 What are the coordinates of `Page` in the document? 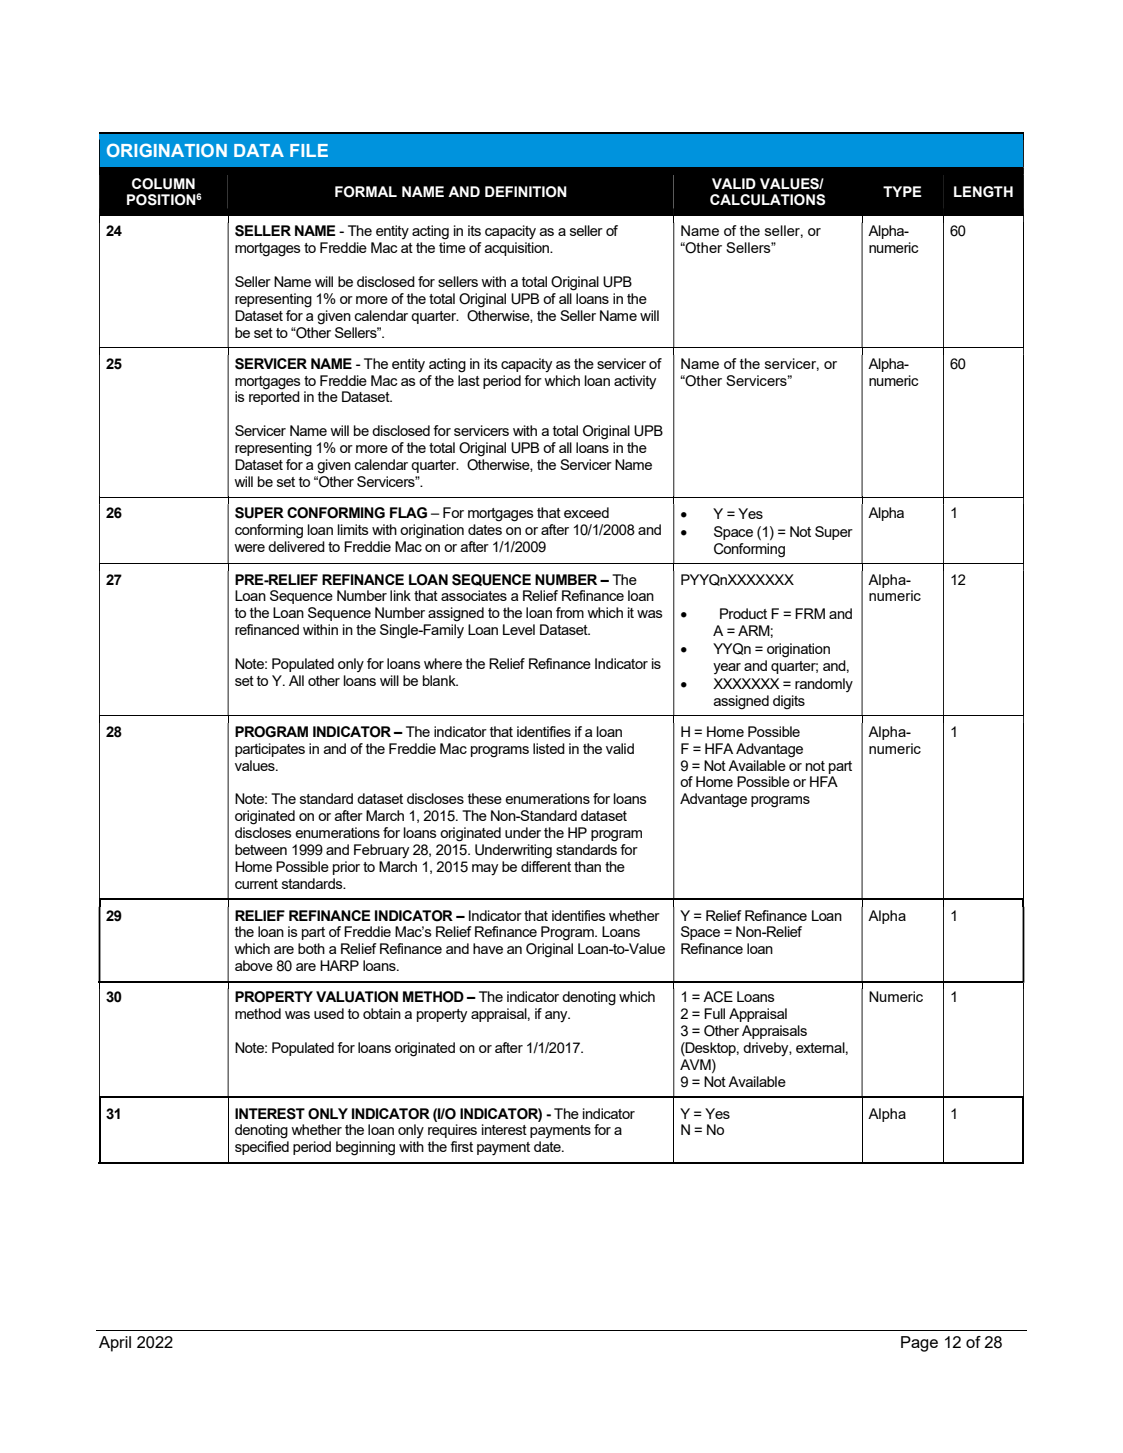 It's located at (919, 1344).
